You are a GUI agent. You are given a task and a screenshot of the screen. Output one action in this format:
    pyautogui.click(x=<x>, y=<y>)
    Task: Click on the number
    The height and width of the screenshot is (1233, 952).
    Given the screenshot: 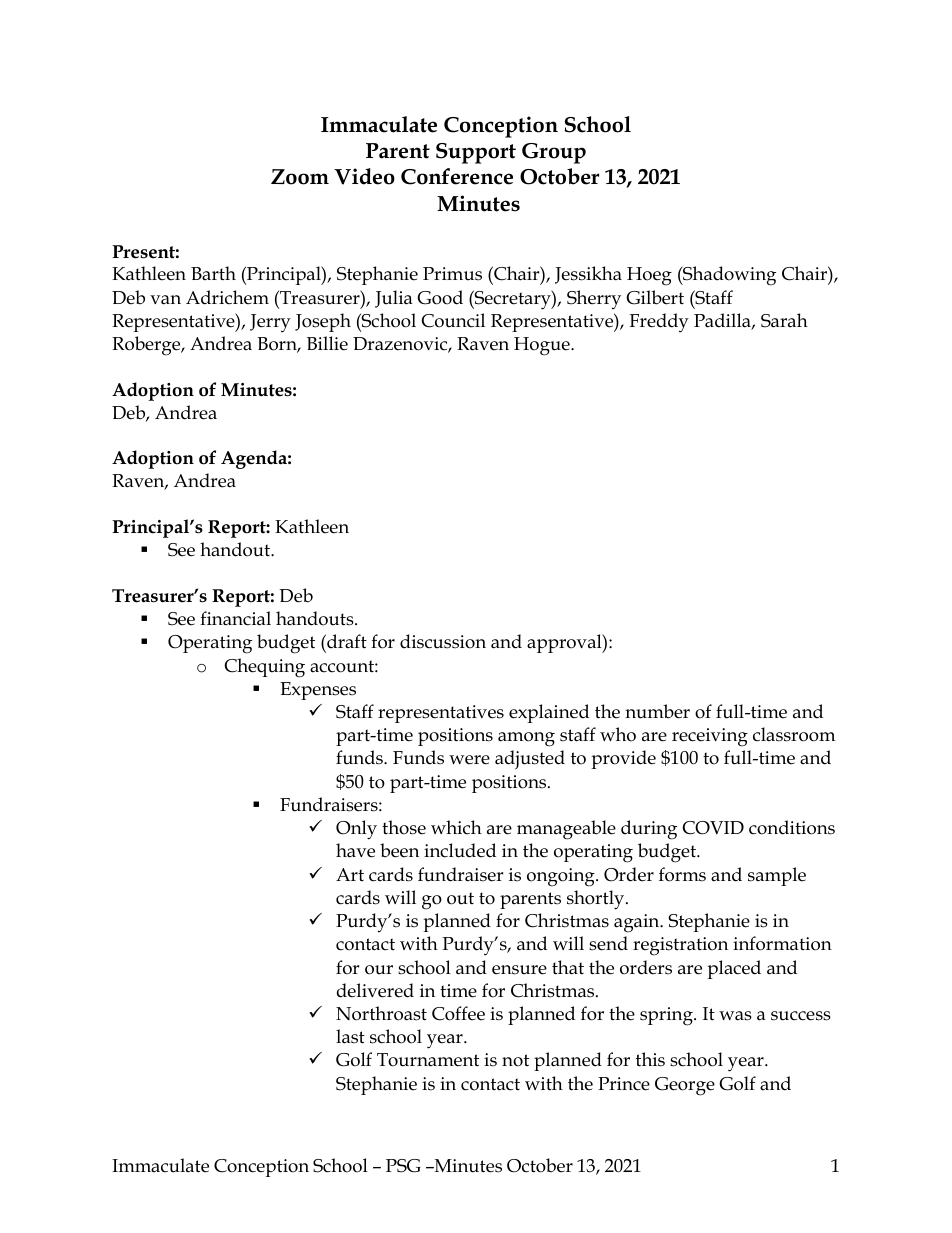 What is the action you would take?
    pyautogui.click(x=657, y=711)
